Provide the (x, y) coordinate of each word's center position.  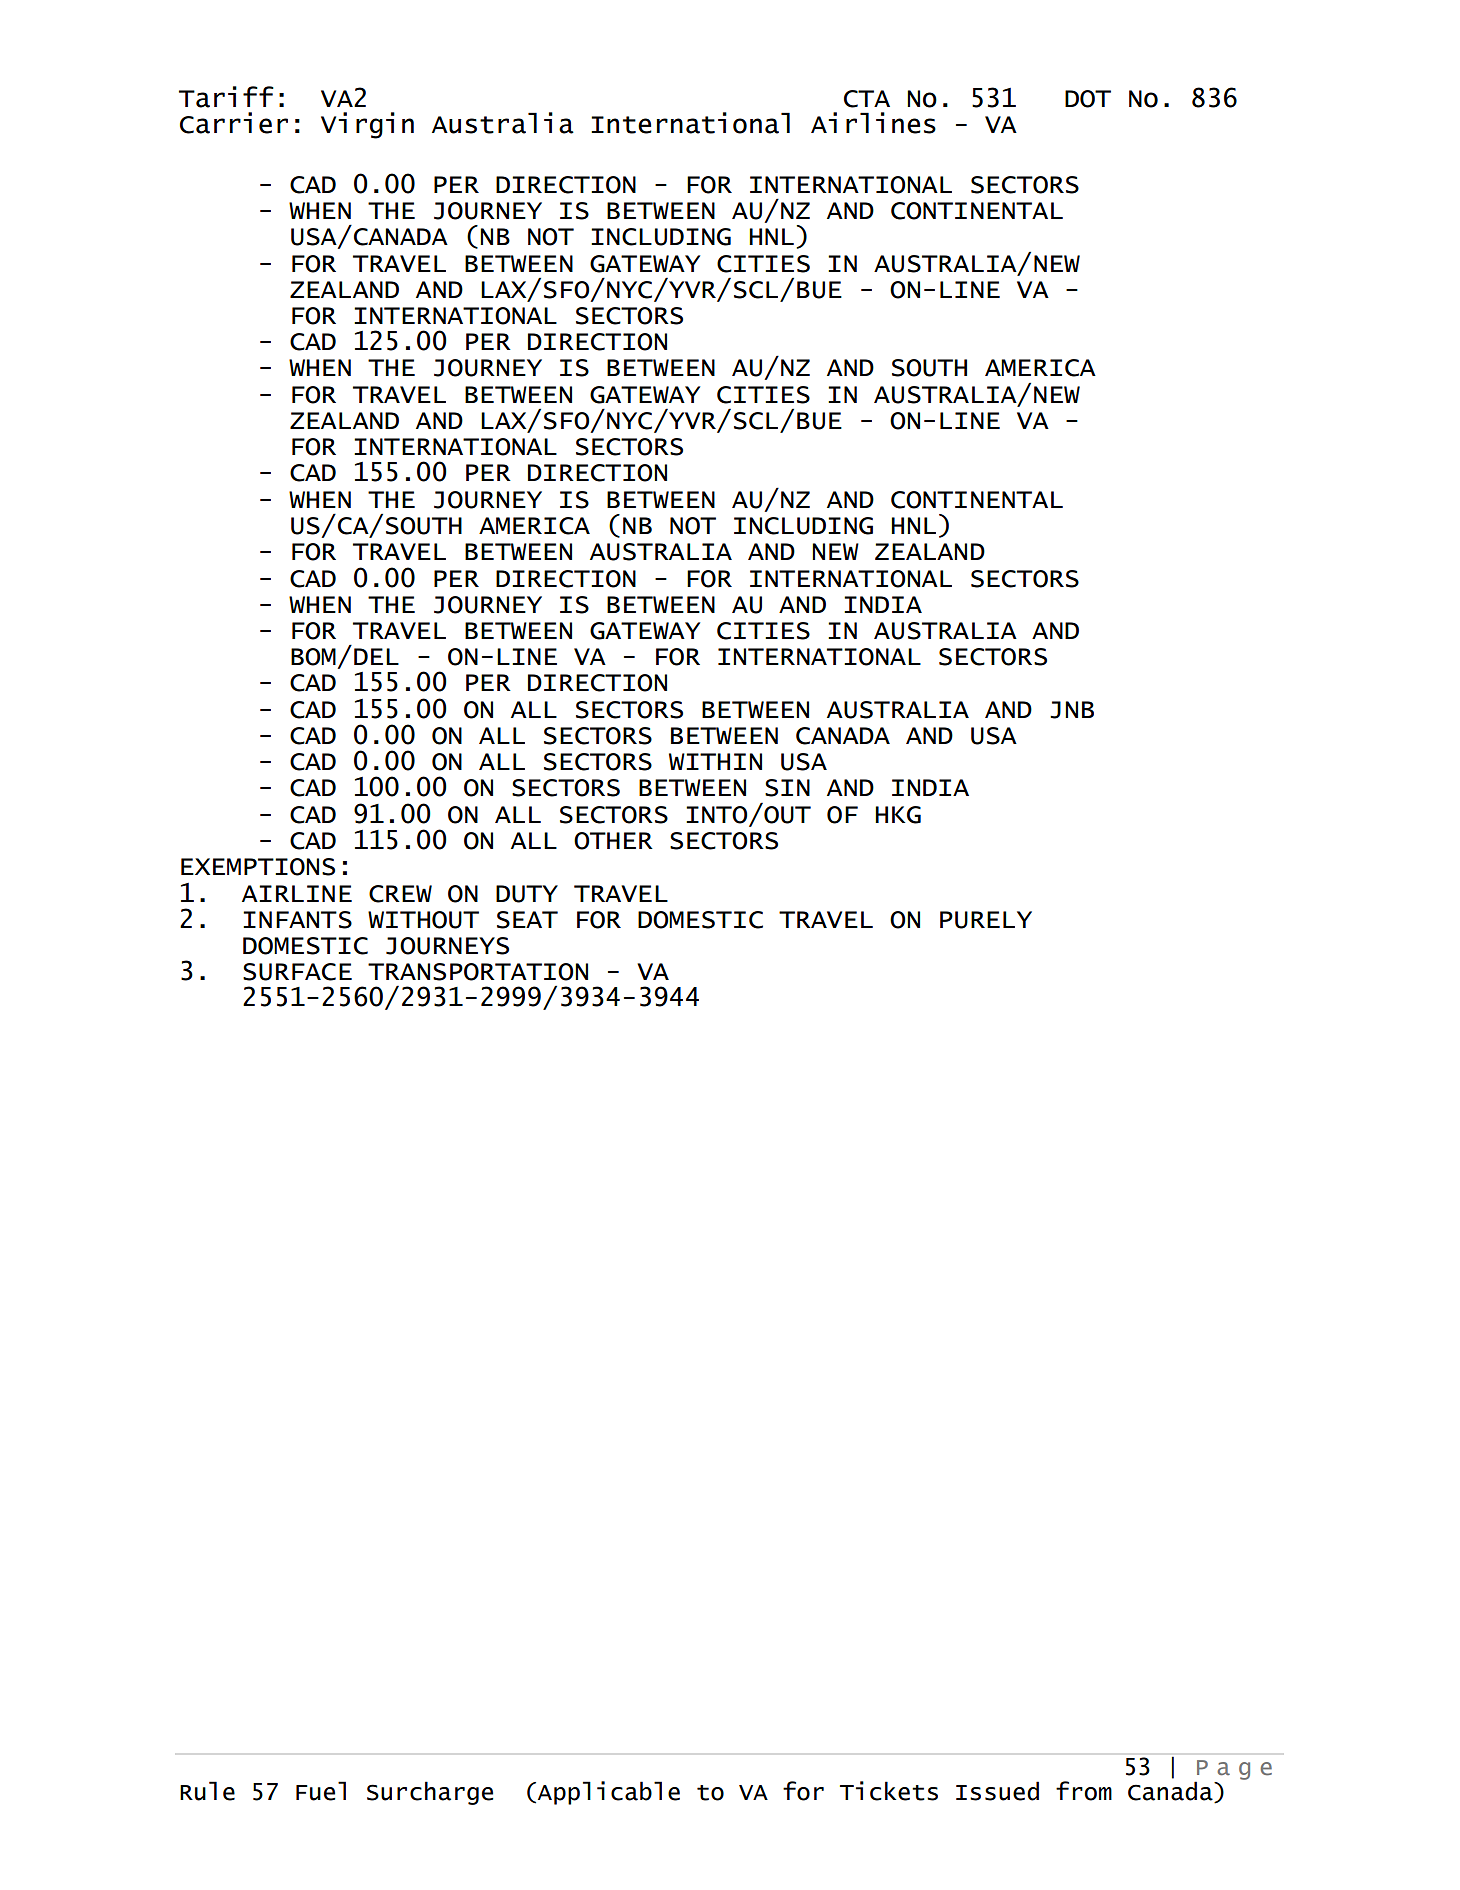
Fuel (321, 1791)
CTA (867, 99)
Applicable (609, 1793)
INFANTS (297, 920)
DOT (1088, 99)
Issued (997, 1791)
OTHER (613, 841)
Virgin (367, 125)
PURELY (986, 920)
